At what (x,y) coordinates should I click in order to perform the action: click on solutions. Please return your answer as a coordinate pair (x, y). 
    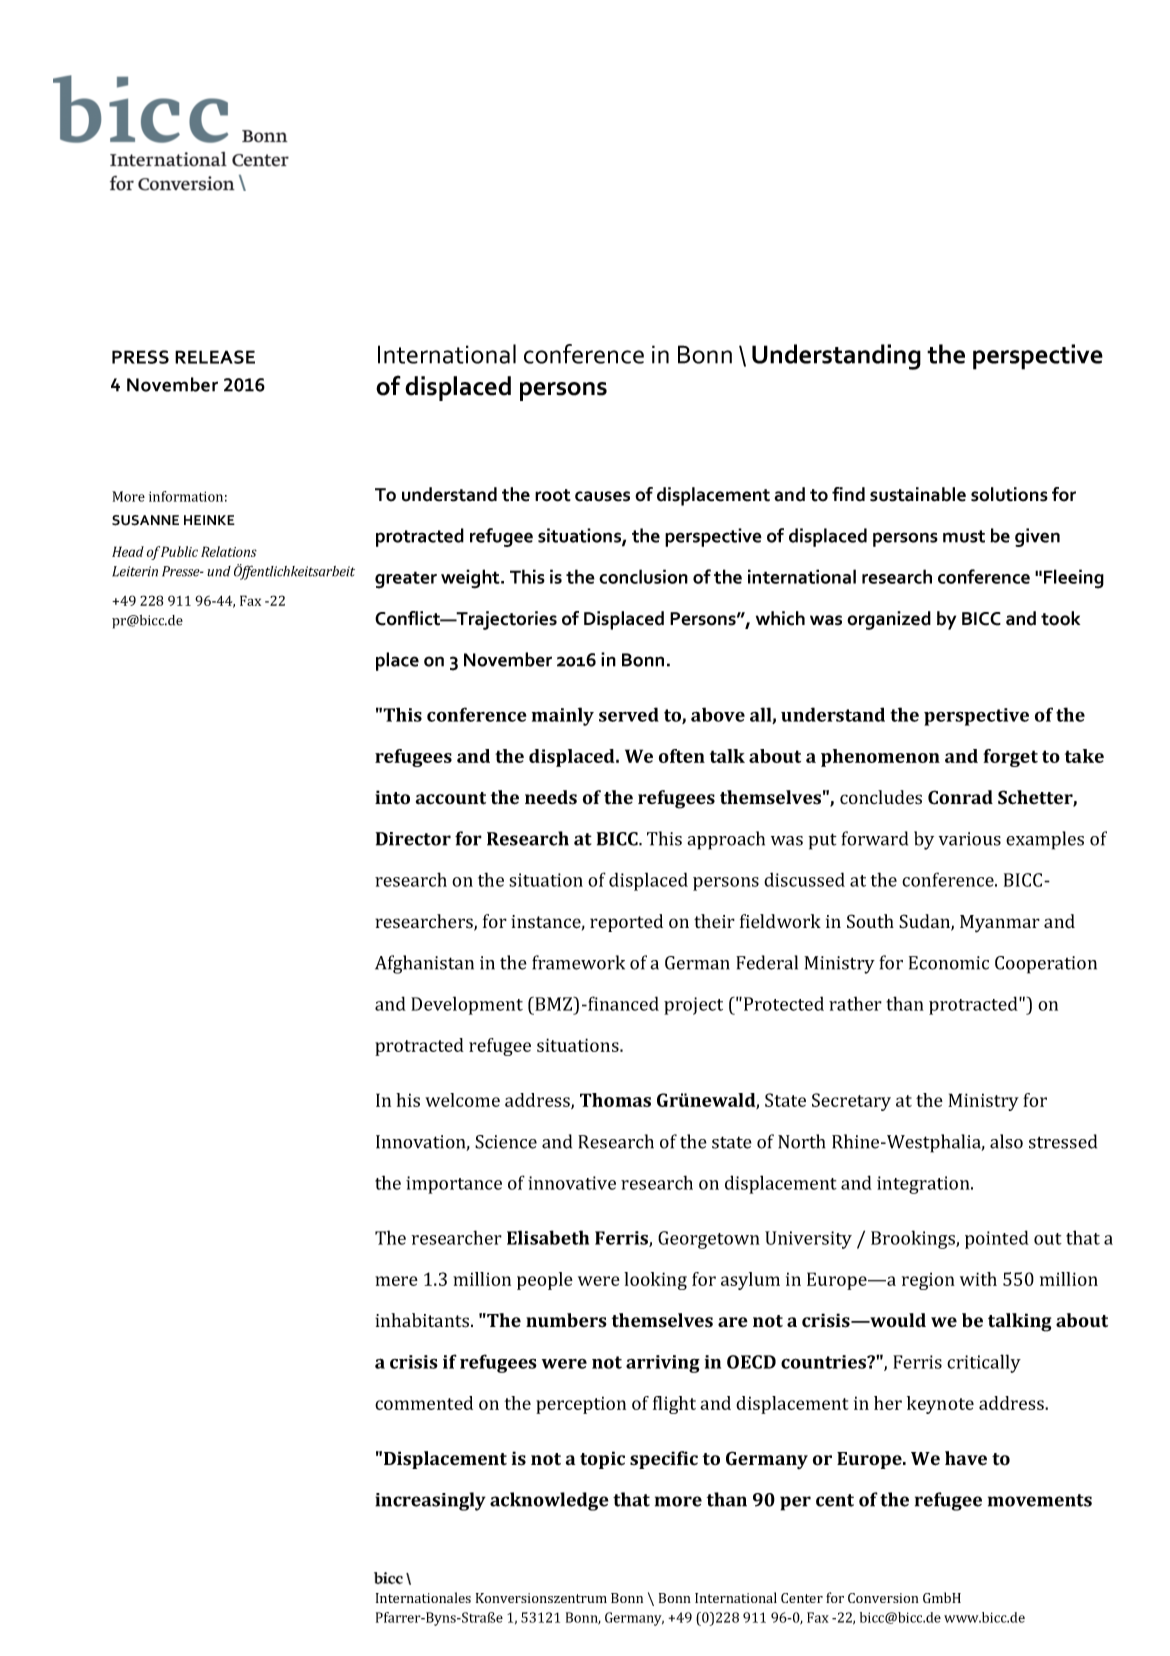
    Looking at the image, I should click on (1009, 494).
